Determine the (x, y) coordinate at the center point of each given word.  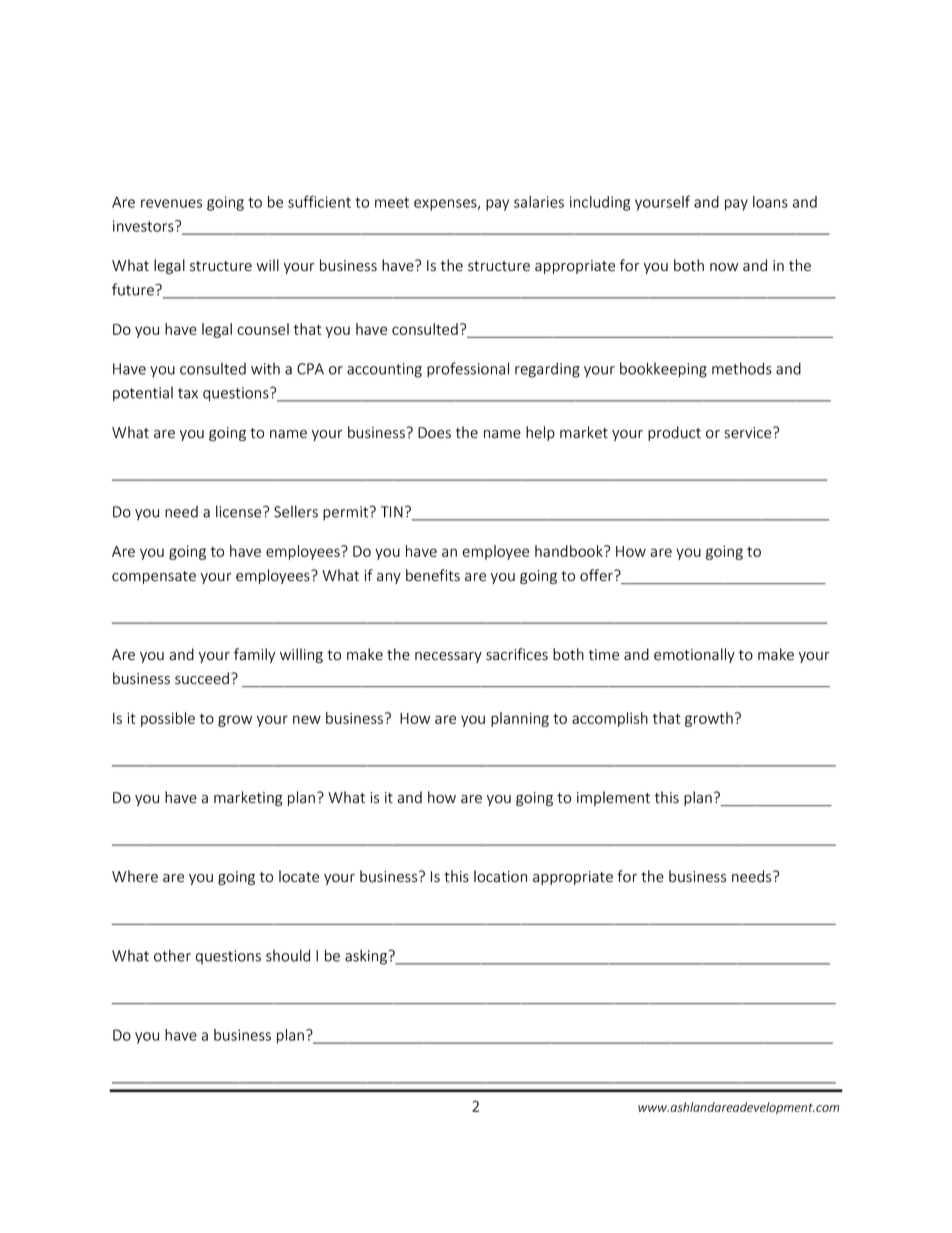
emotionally (694, 655)
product (674, 433)
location (500, 876)
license (240, 511)
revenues (171, 203)
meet (392, 202)
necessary (448, 657)
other (172, 955)
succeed (202, 678)
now (724, 267)
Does (434, 433)
